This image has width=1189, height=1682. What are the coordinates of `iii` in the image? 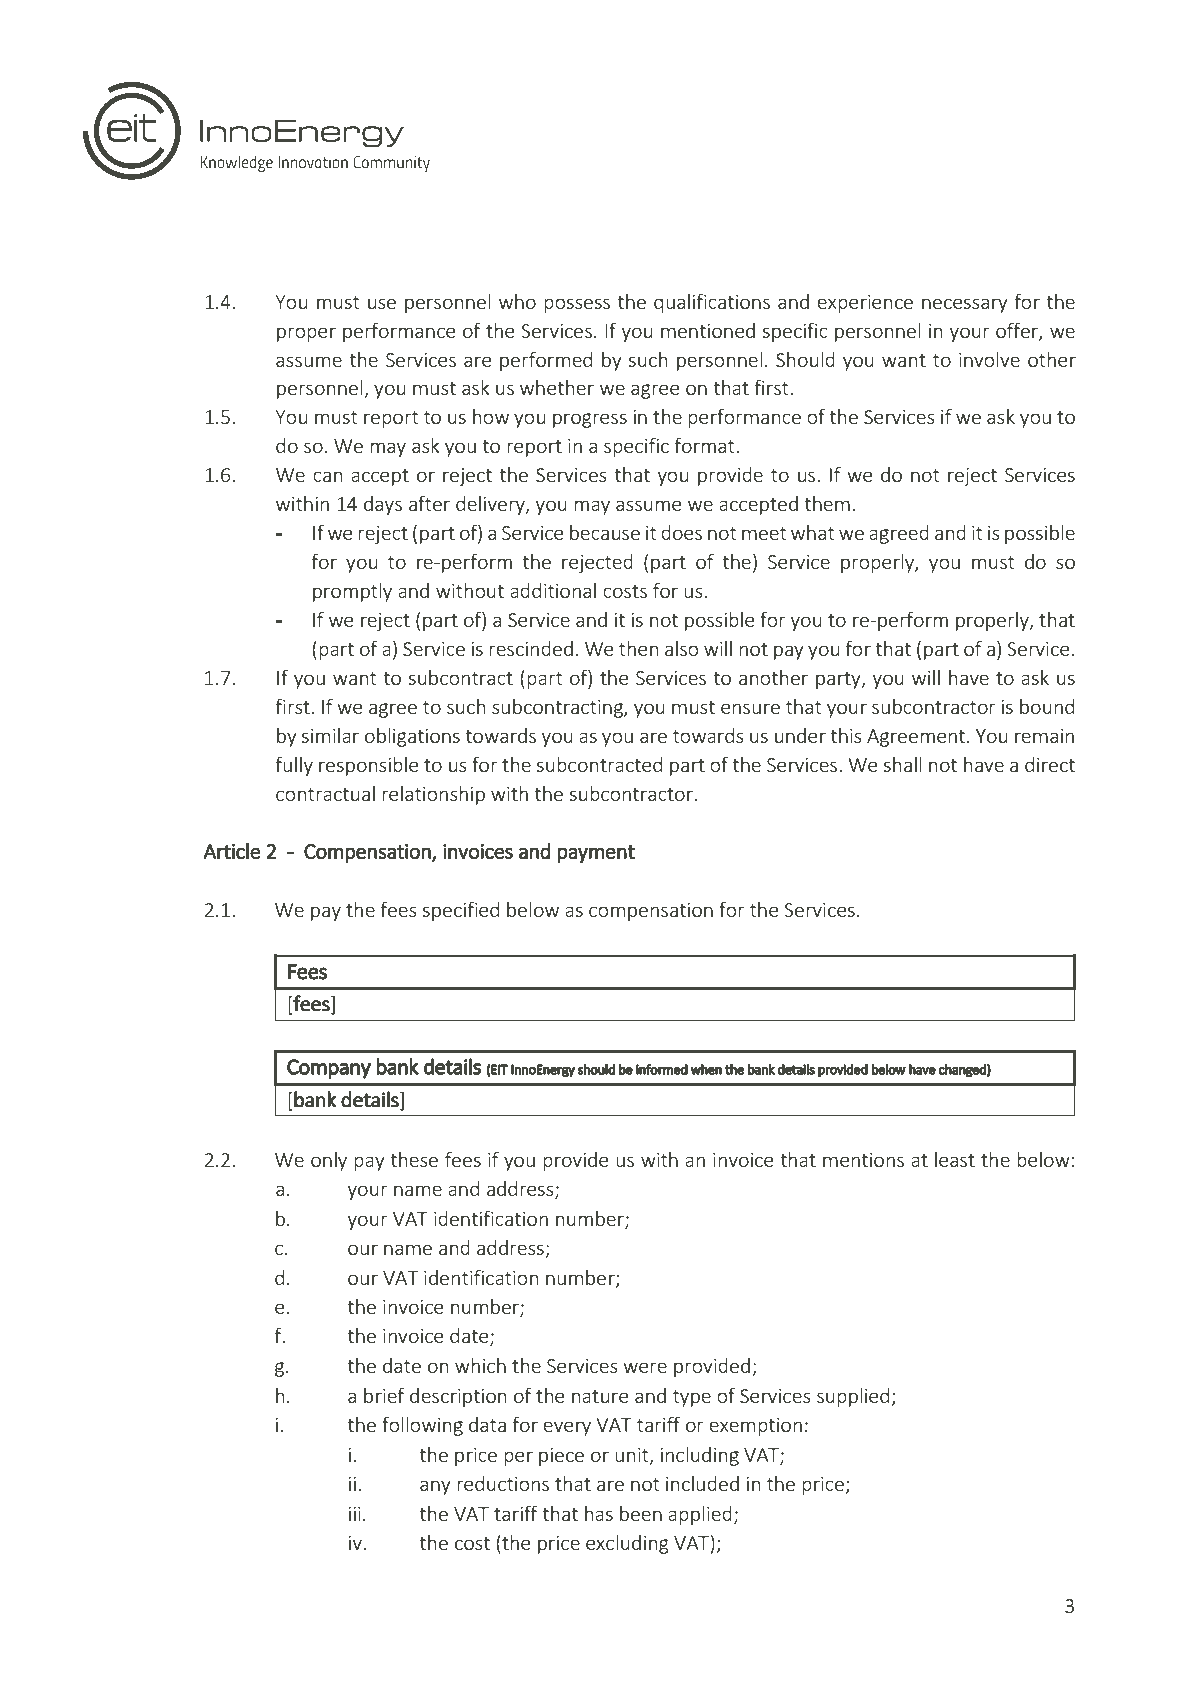 It's located at (355, 1514).
